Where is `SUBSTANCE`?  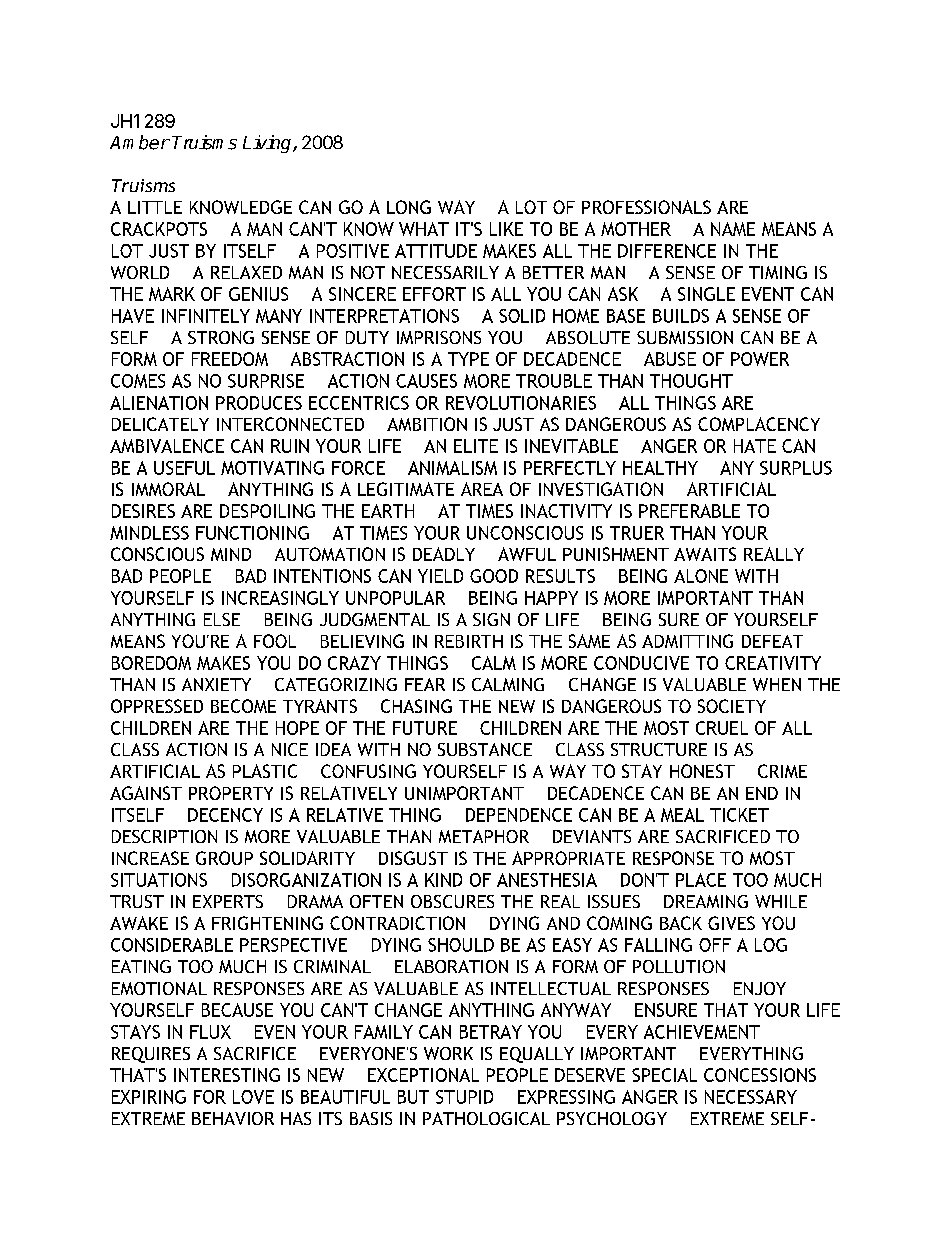
SUBSTANCE is located at coordinates (485, 749).
